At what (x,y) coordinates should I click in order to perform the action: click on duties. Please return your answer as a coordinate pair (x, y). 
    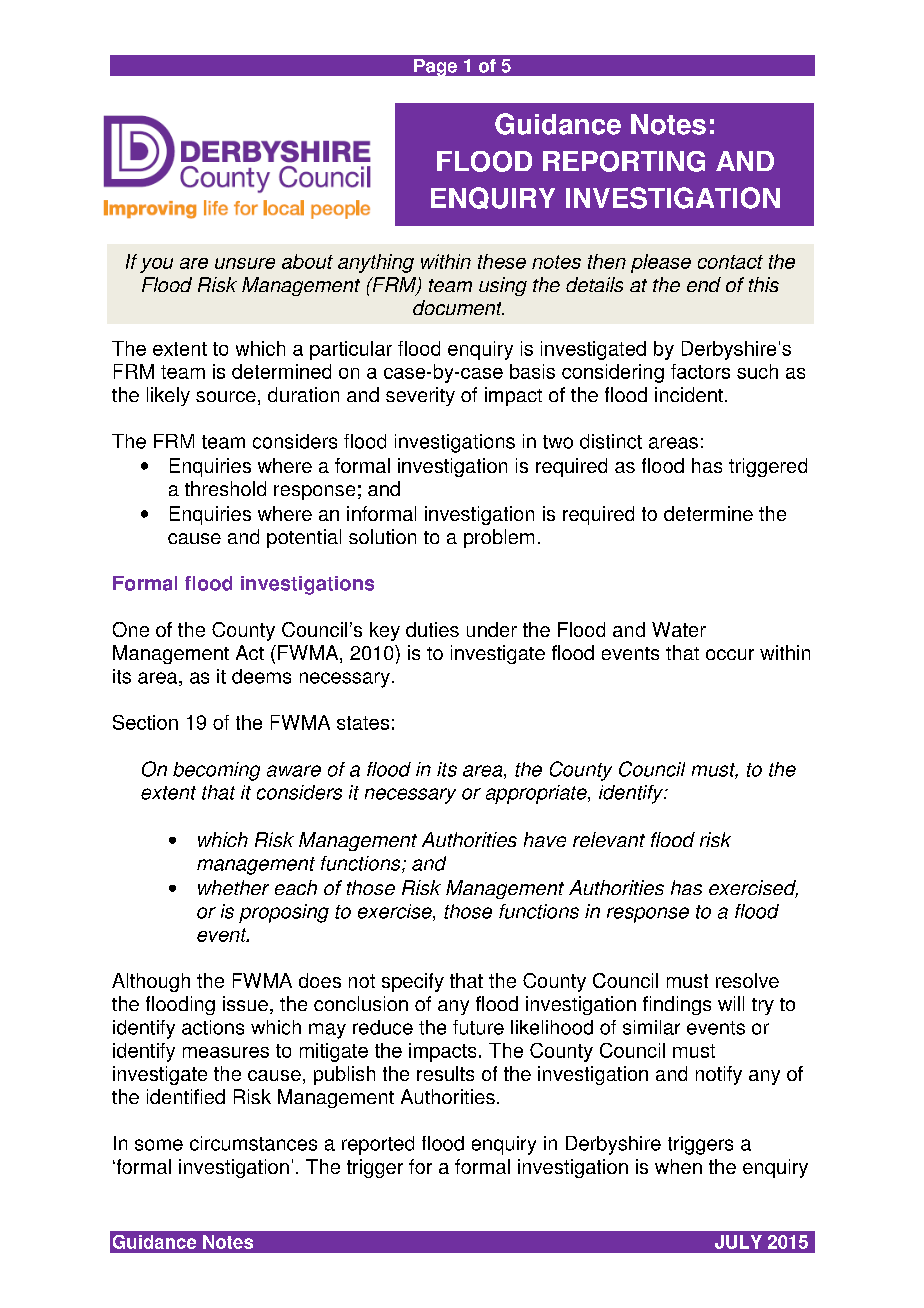
    Looking at the image, I should click on (432, 629).
